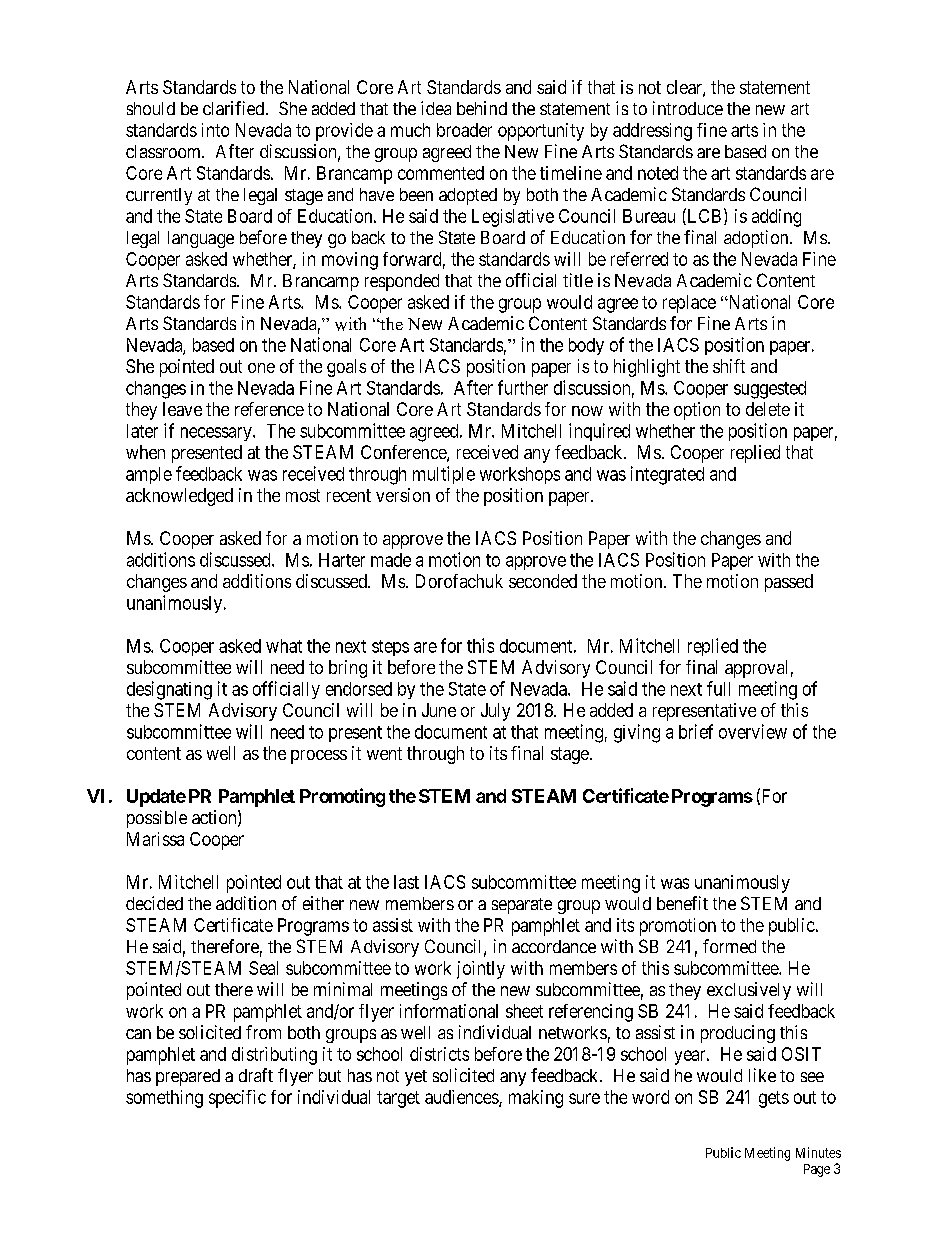  I want to click on seconded, so click(543, 581).
